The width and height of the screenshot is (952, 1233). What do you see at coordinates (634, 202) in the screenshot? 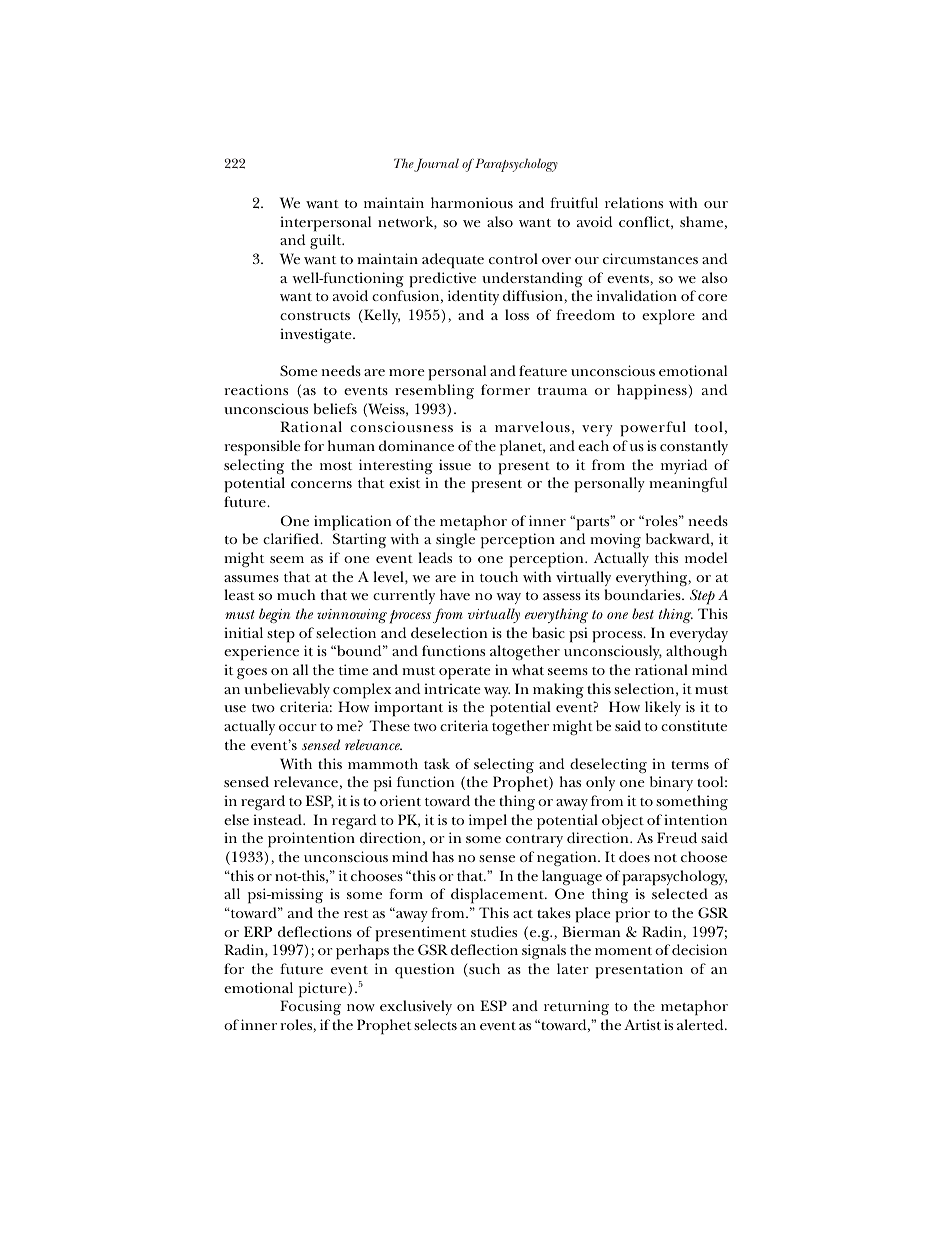
I see `relations` at bounding box center [634, 202].
